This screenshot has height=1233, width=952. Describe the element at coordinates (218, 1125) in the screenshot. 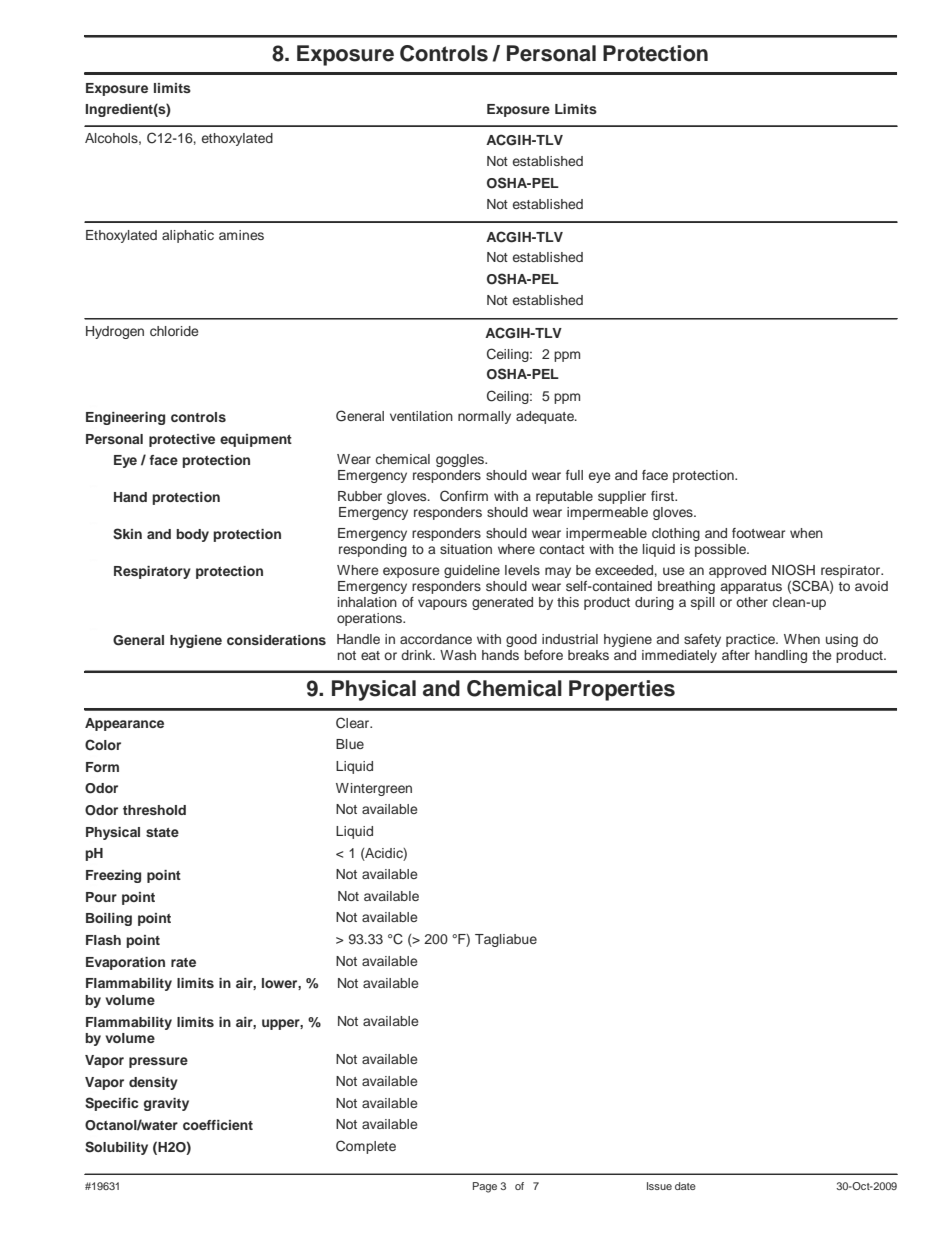

I see `coefficient` at that location.
